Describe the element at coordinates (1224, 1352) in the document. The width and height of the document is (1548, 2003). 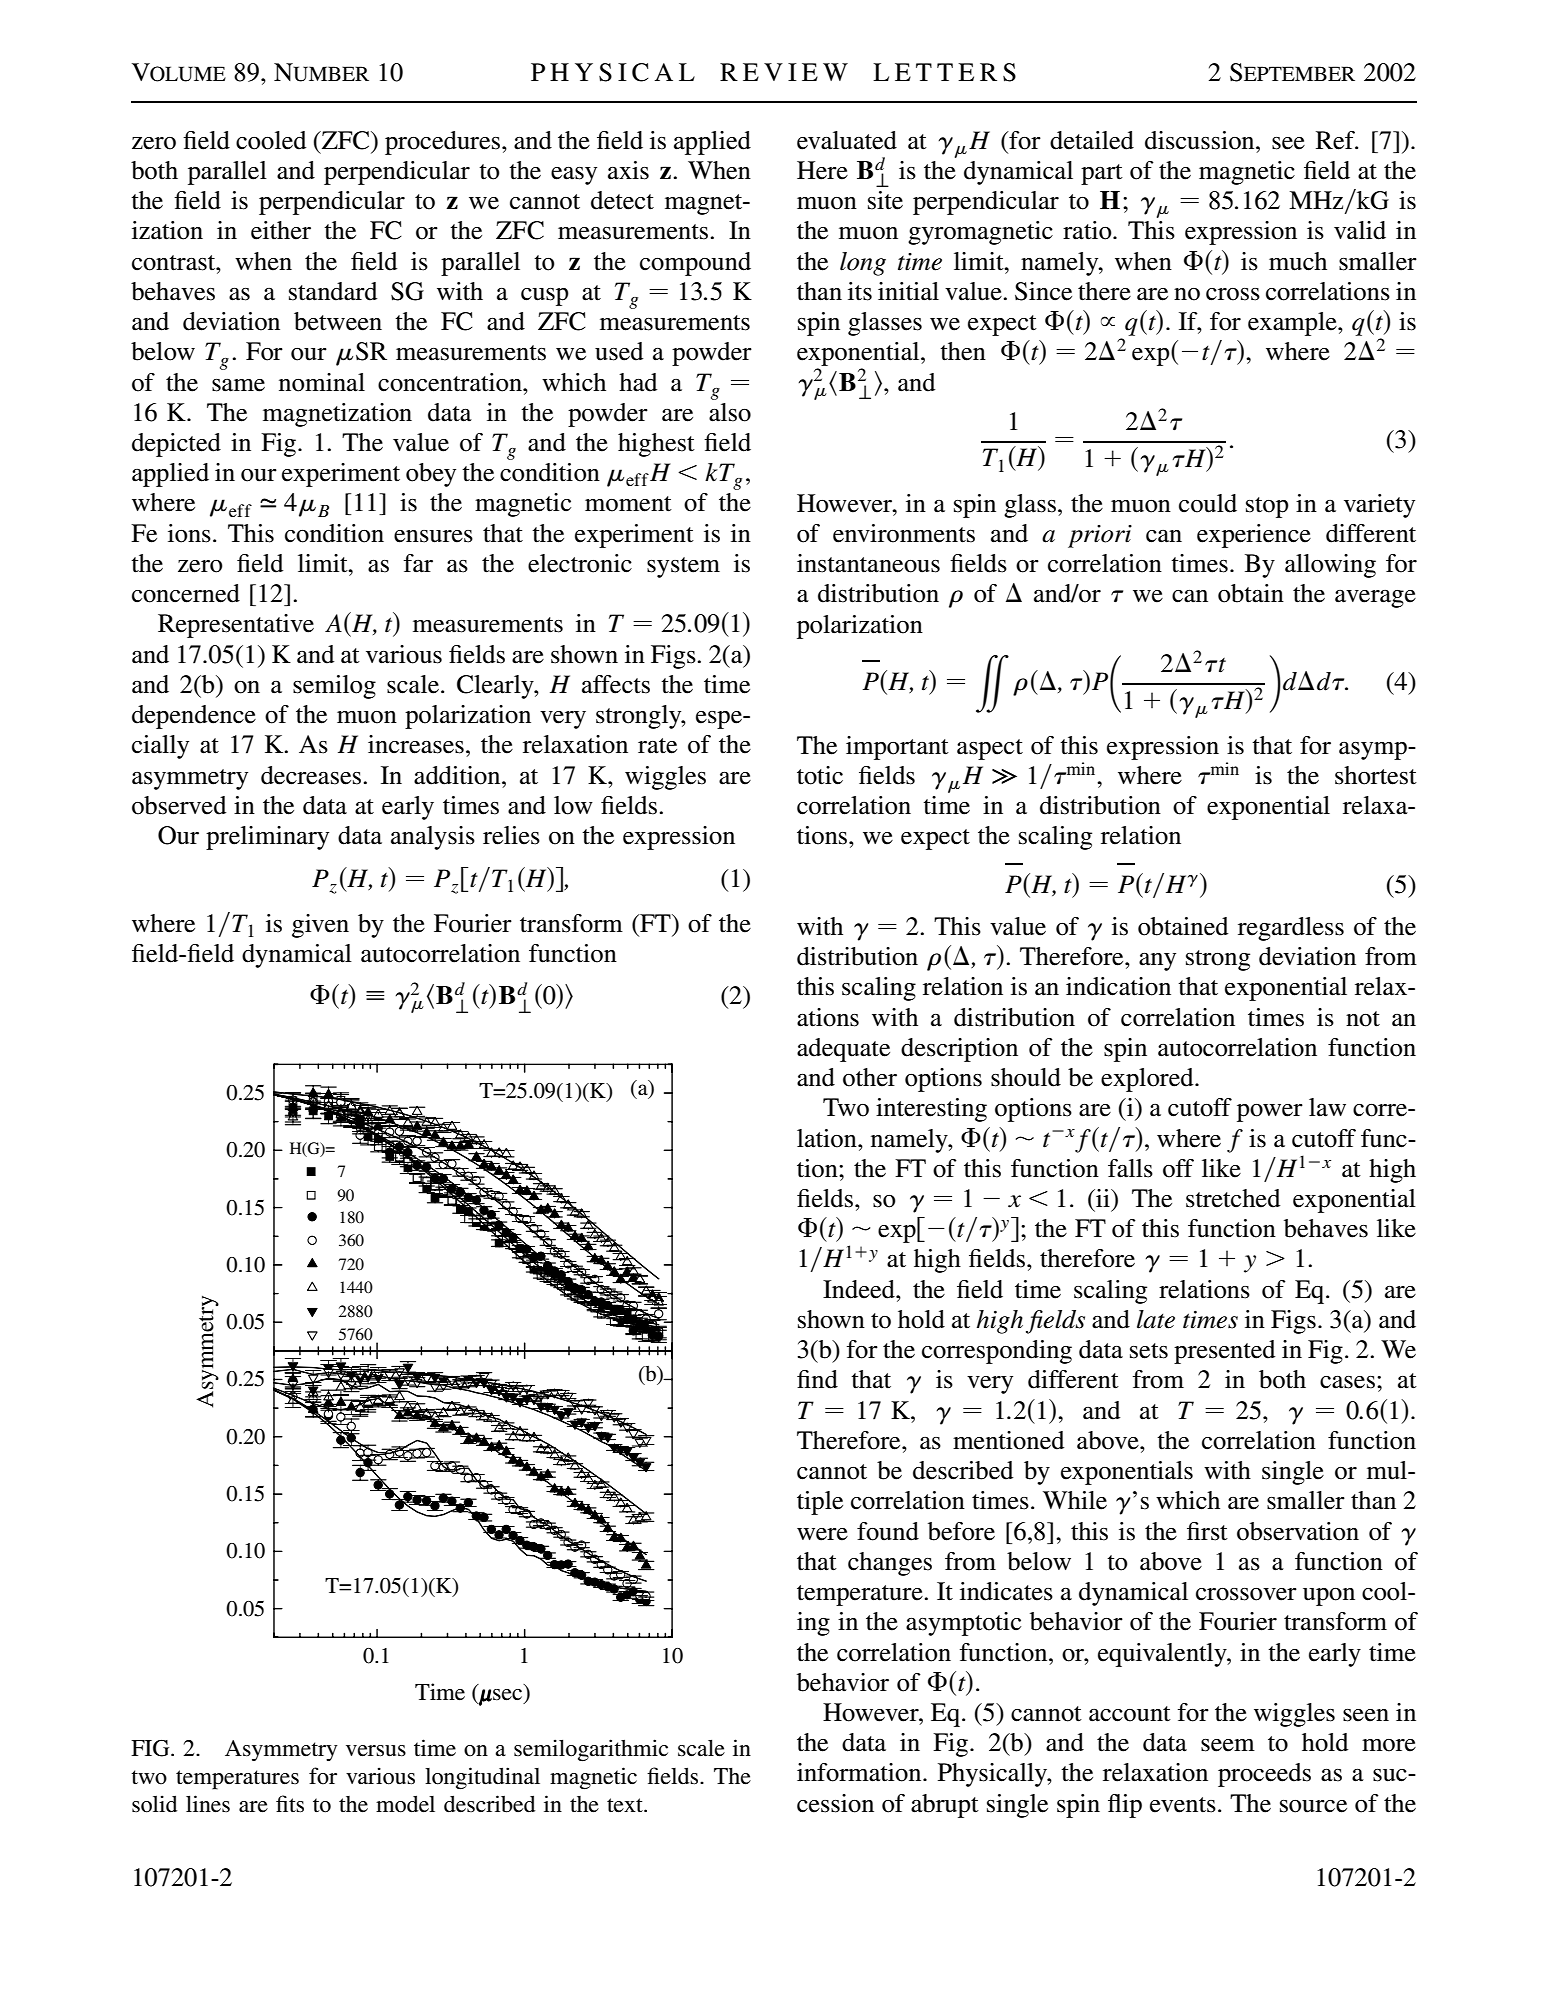
I see `presented` at that location.
